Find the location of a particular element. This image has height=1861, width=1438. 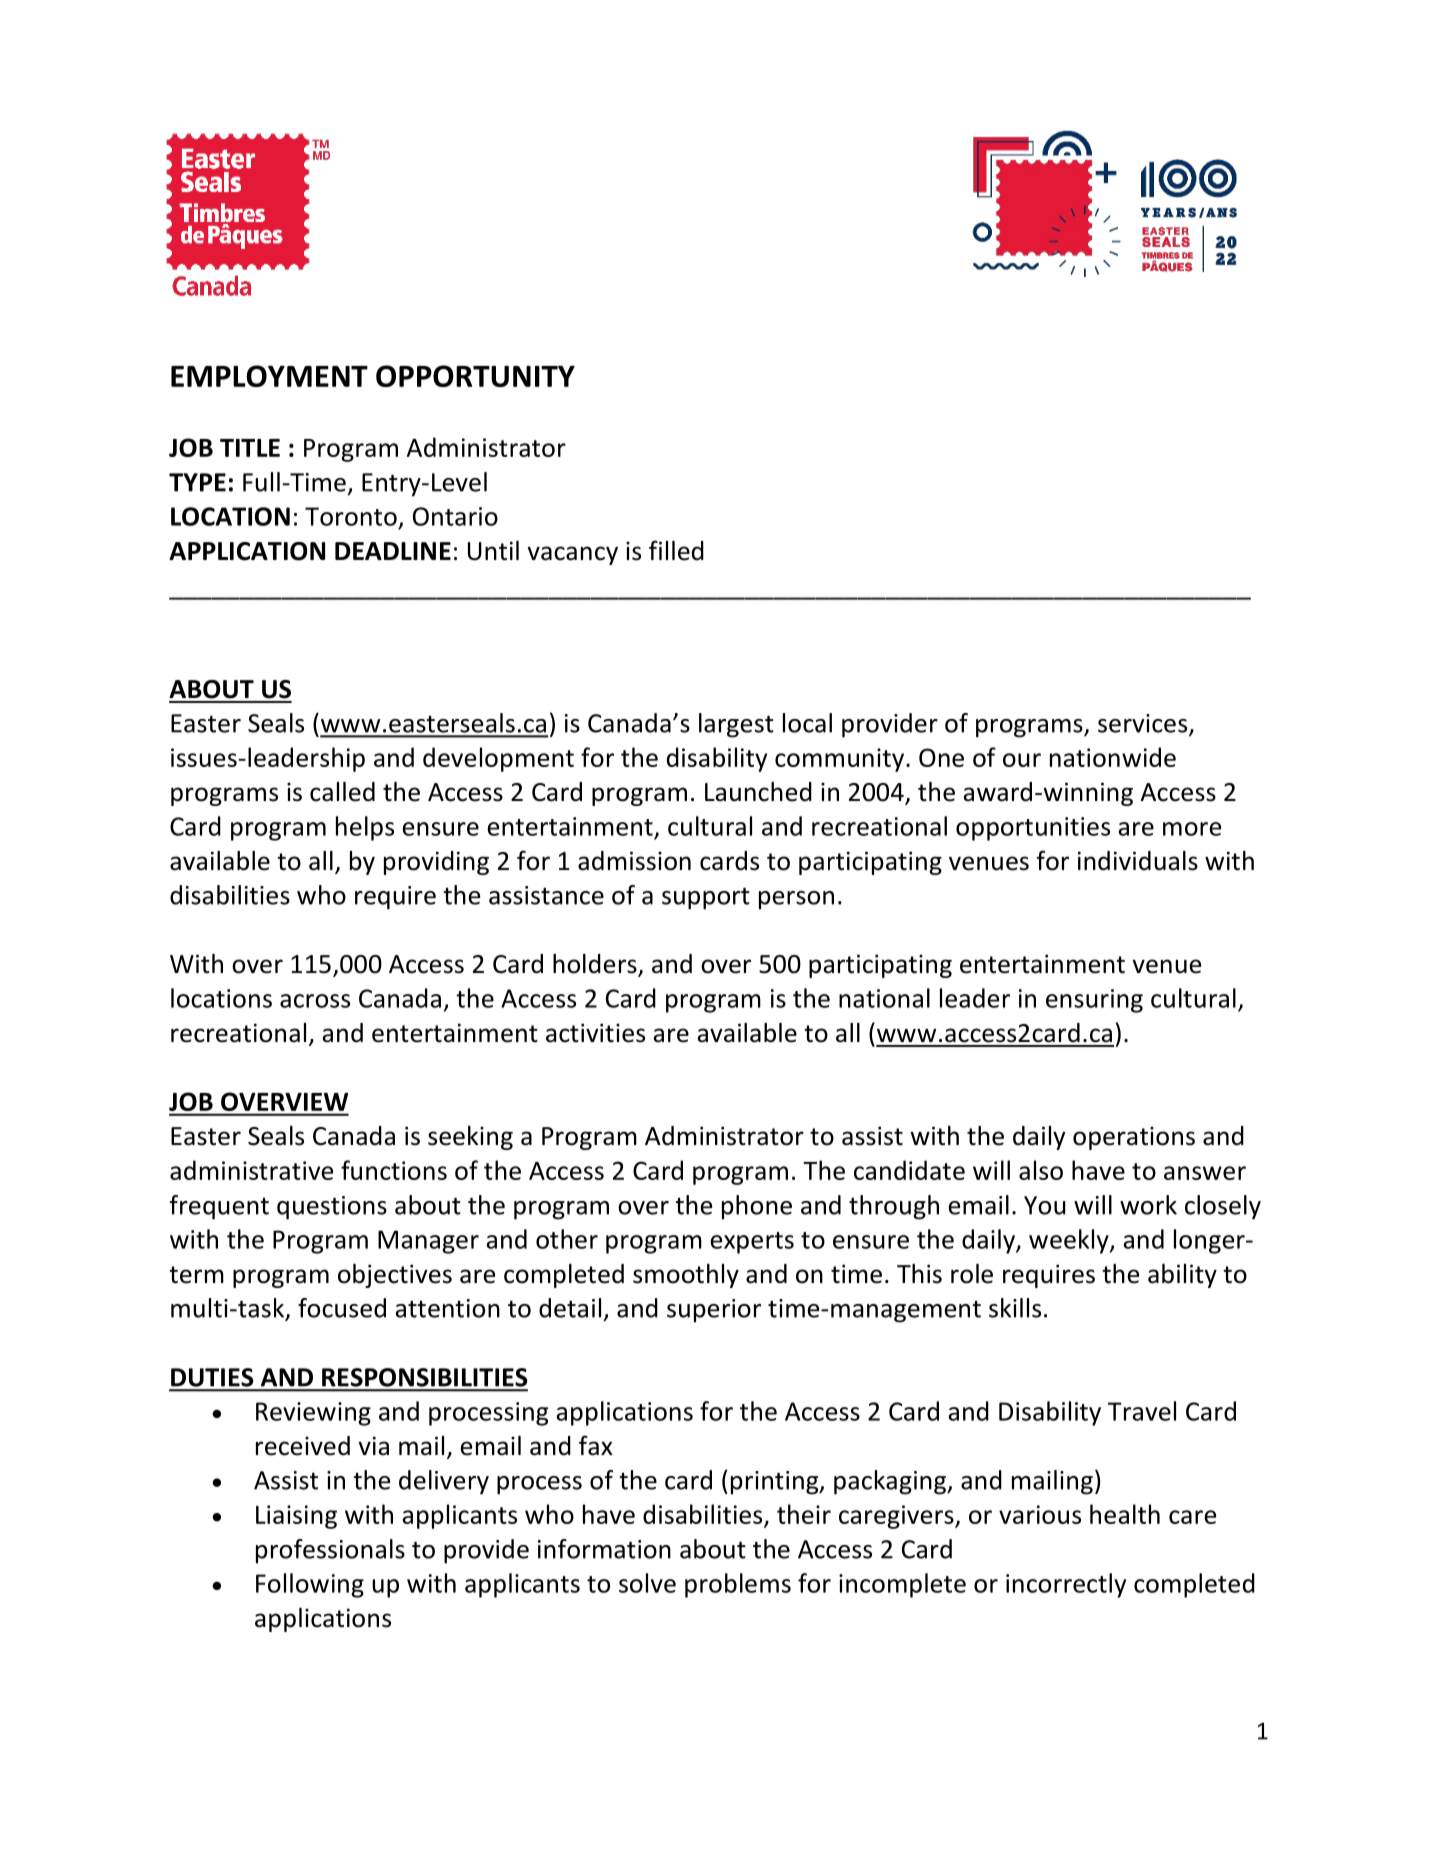

nationwide is located at coordinates (1113, 757).
